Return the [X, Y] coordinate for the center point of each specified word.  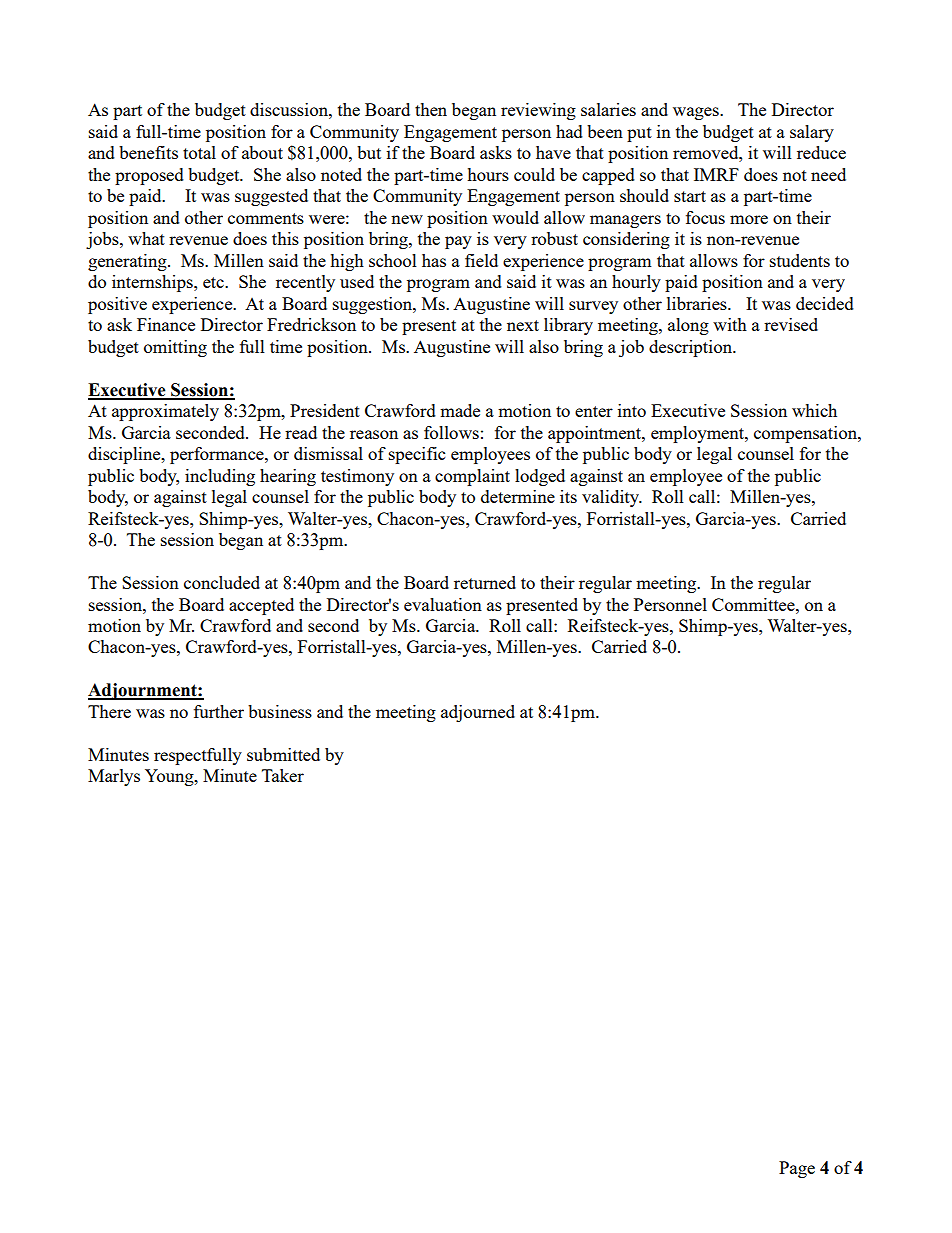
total [199, 152]
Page [797, 1169]
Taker [283, 775]
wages [697, 113]
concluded [222, 582]
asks [496, 152]
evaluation [443, 604]
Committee [754, 604]
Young [170, 777]
